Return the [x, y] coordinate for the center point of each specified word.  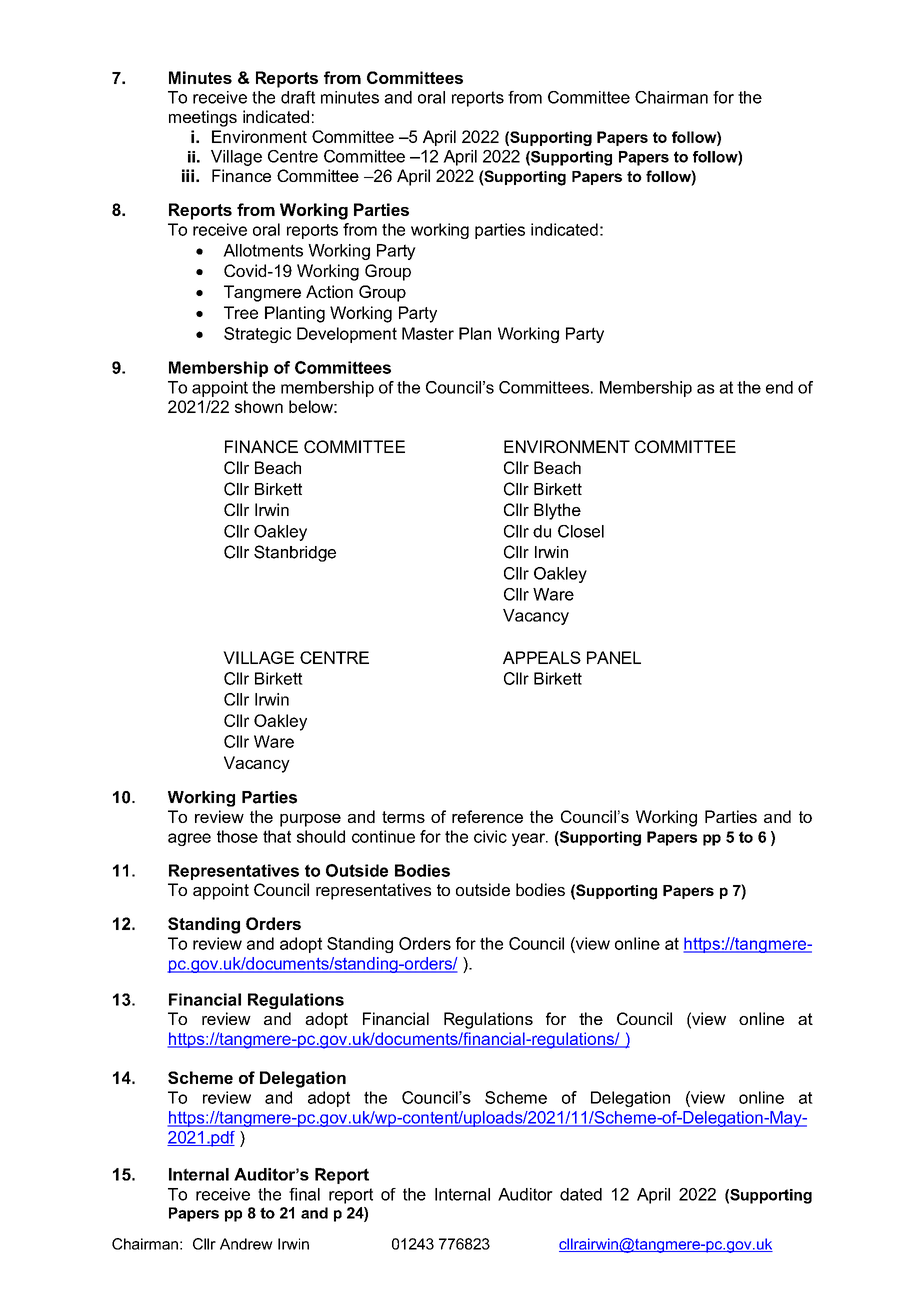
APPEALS [542, 657]
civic [490, 836]
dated [581, 1194]
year [530, 839]
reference [487, 816]
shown [259, 406]
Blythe [557, 511]
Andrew [246, 1244]
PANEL [614, 657]
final [304, 1194]
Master [428, 333]
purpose [310, 820]
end [779, 387]
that [277, 836]
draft [298, 97]
